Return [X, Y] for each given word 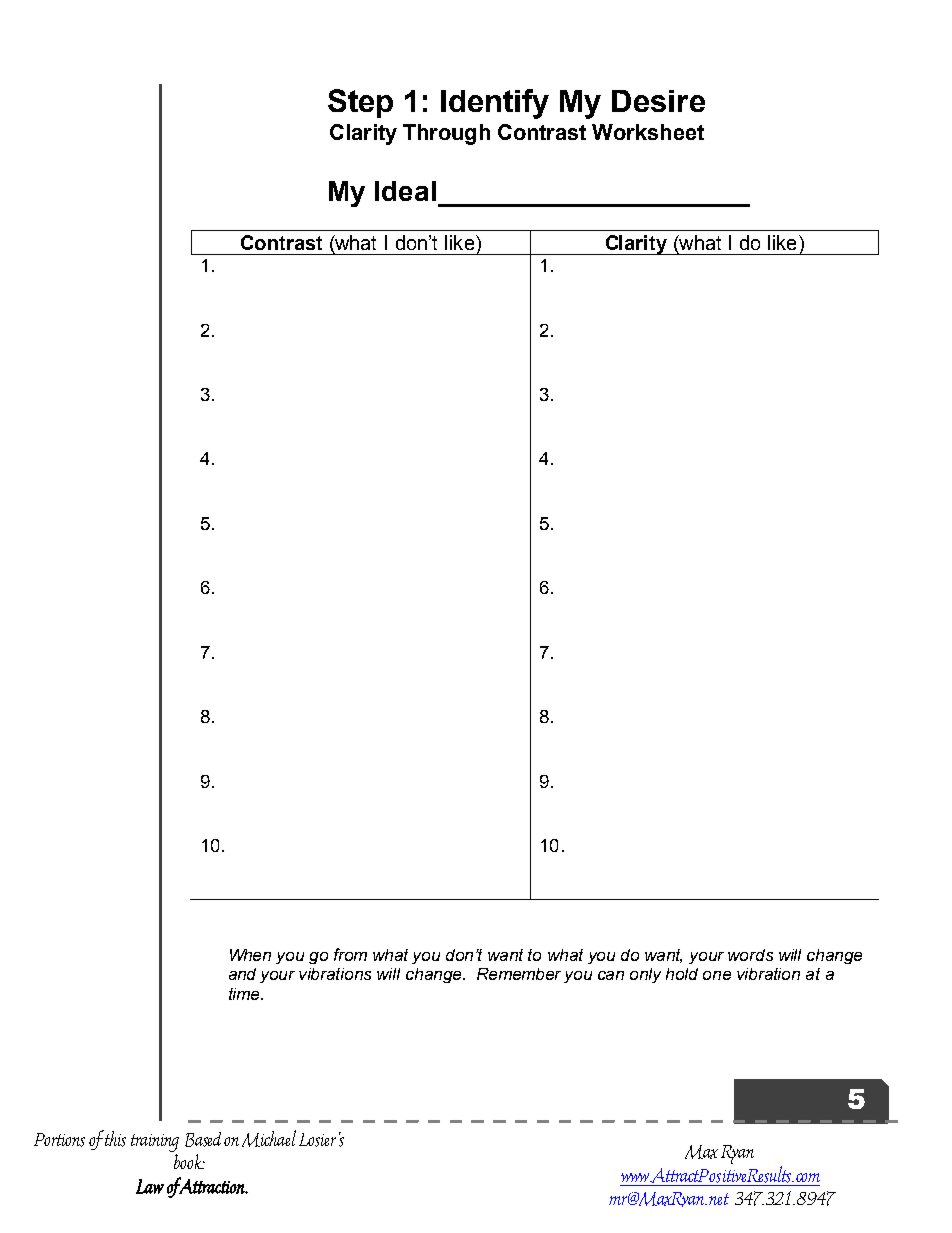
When [250, 955]
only [645, 975]
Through [446, 134]
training [155, 1143]
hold [682, 974]
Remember [519, 974]
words [750, 955]
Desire [658, 101]
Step [360, 103]
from [350, 954]
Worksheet [648, 132]
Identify [495, 104]
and [242, 974]
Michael [269, 1138]
